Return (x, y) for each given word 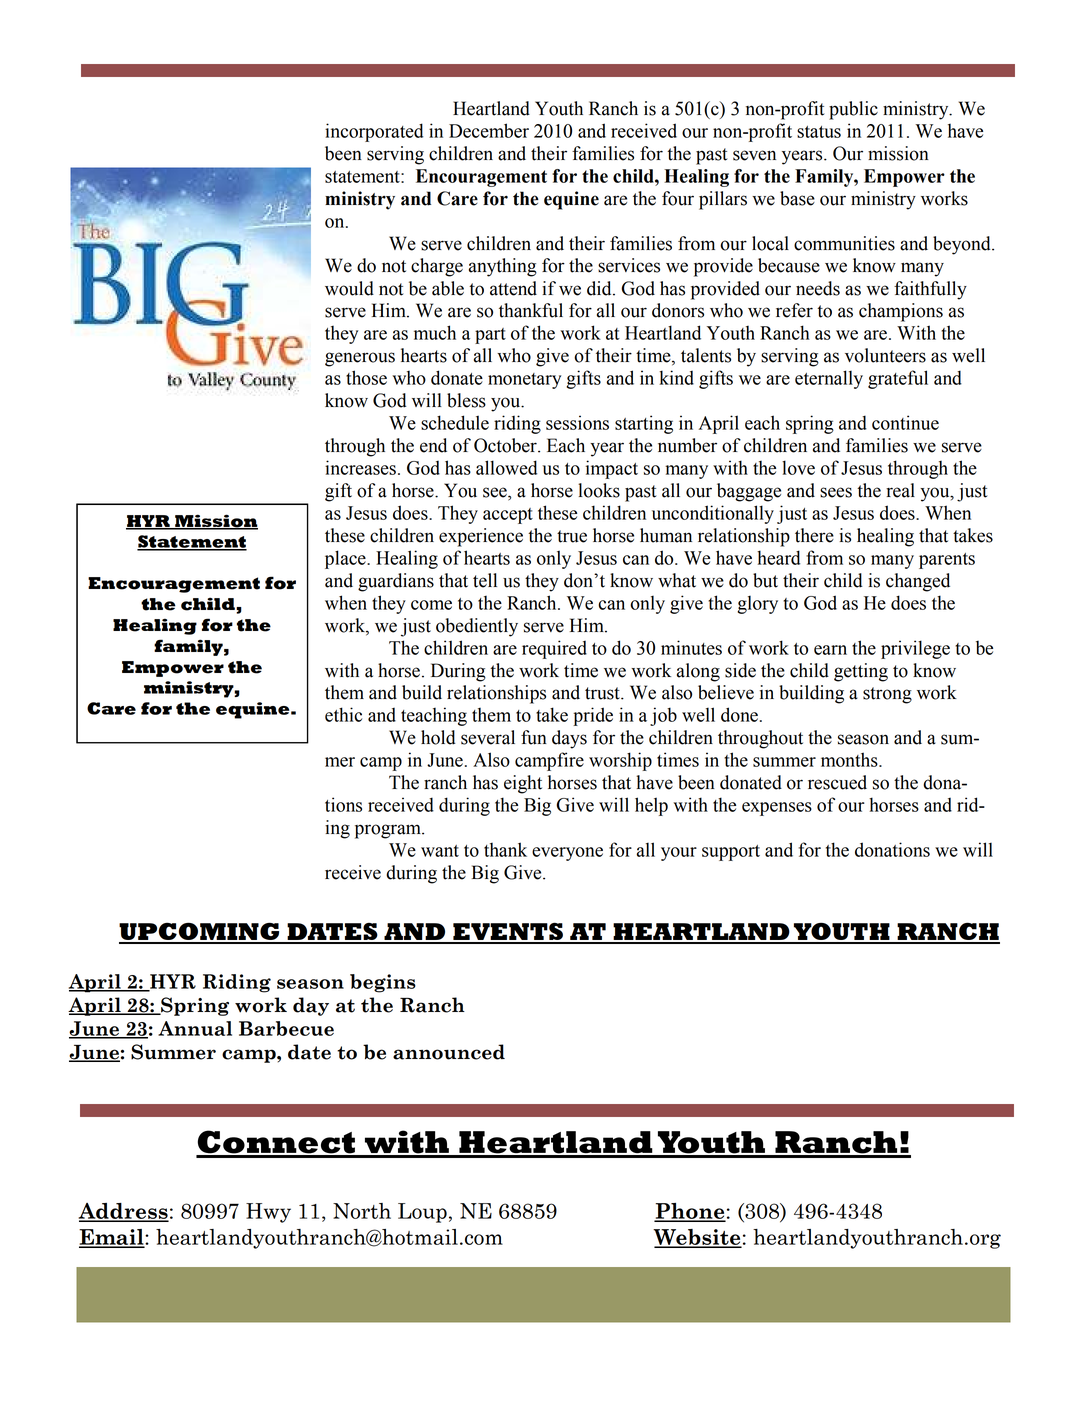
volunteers (885, 355)
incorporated (374, 132)
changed (918, 582)
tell (485, 580)
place (346, 559)
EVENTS (508, 933)
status (819, 132)
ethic (343, 714)
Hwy (268, 1213)
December (489, 130)
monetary (524, 381)
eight (523, 784)
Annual (195, 1028)
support (731, 853)
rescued (837, 782)
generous (360, 359)
